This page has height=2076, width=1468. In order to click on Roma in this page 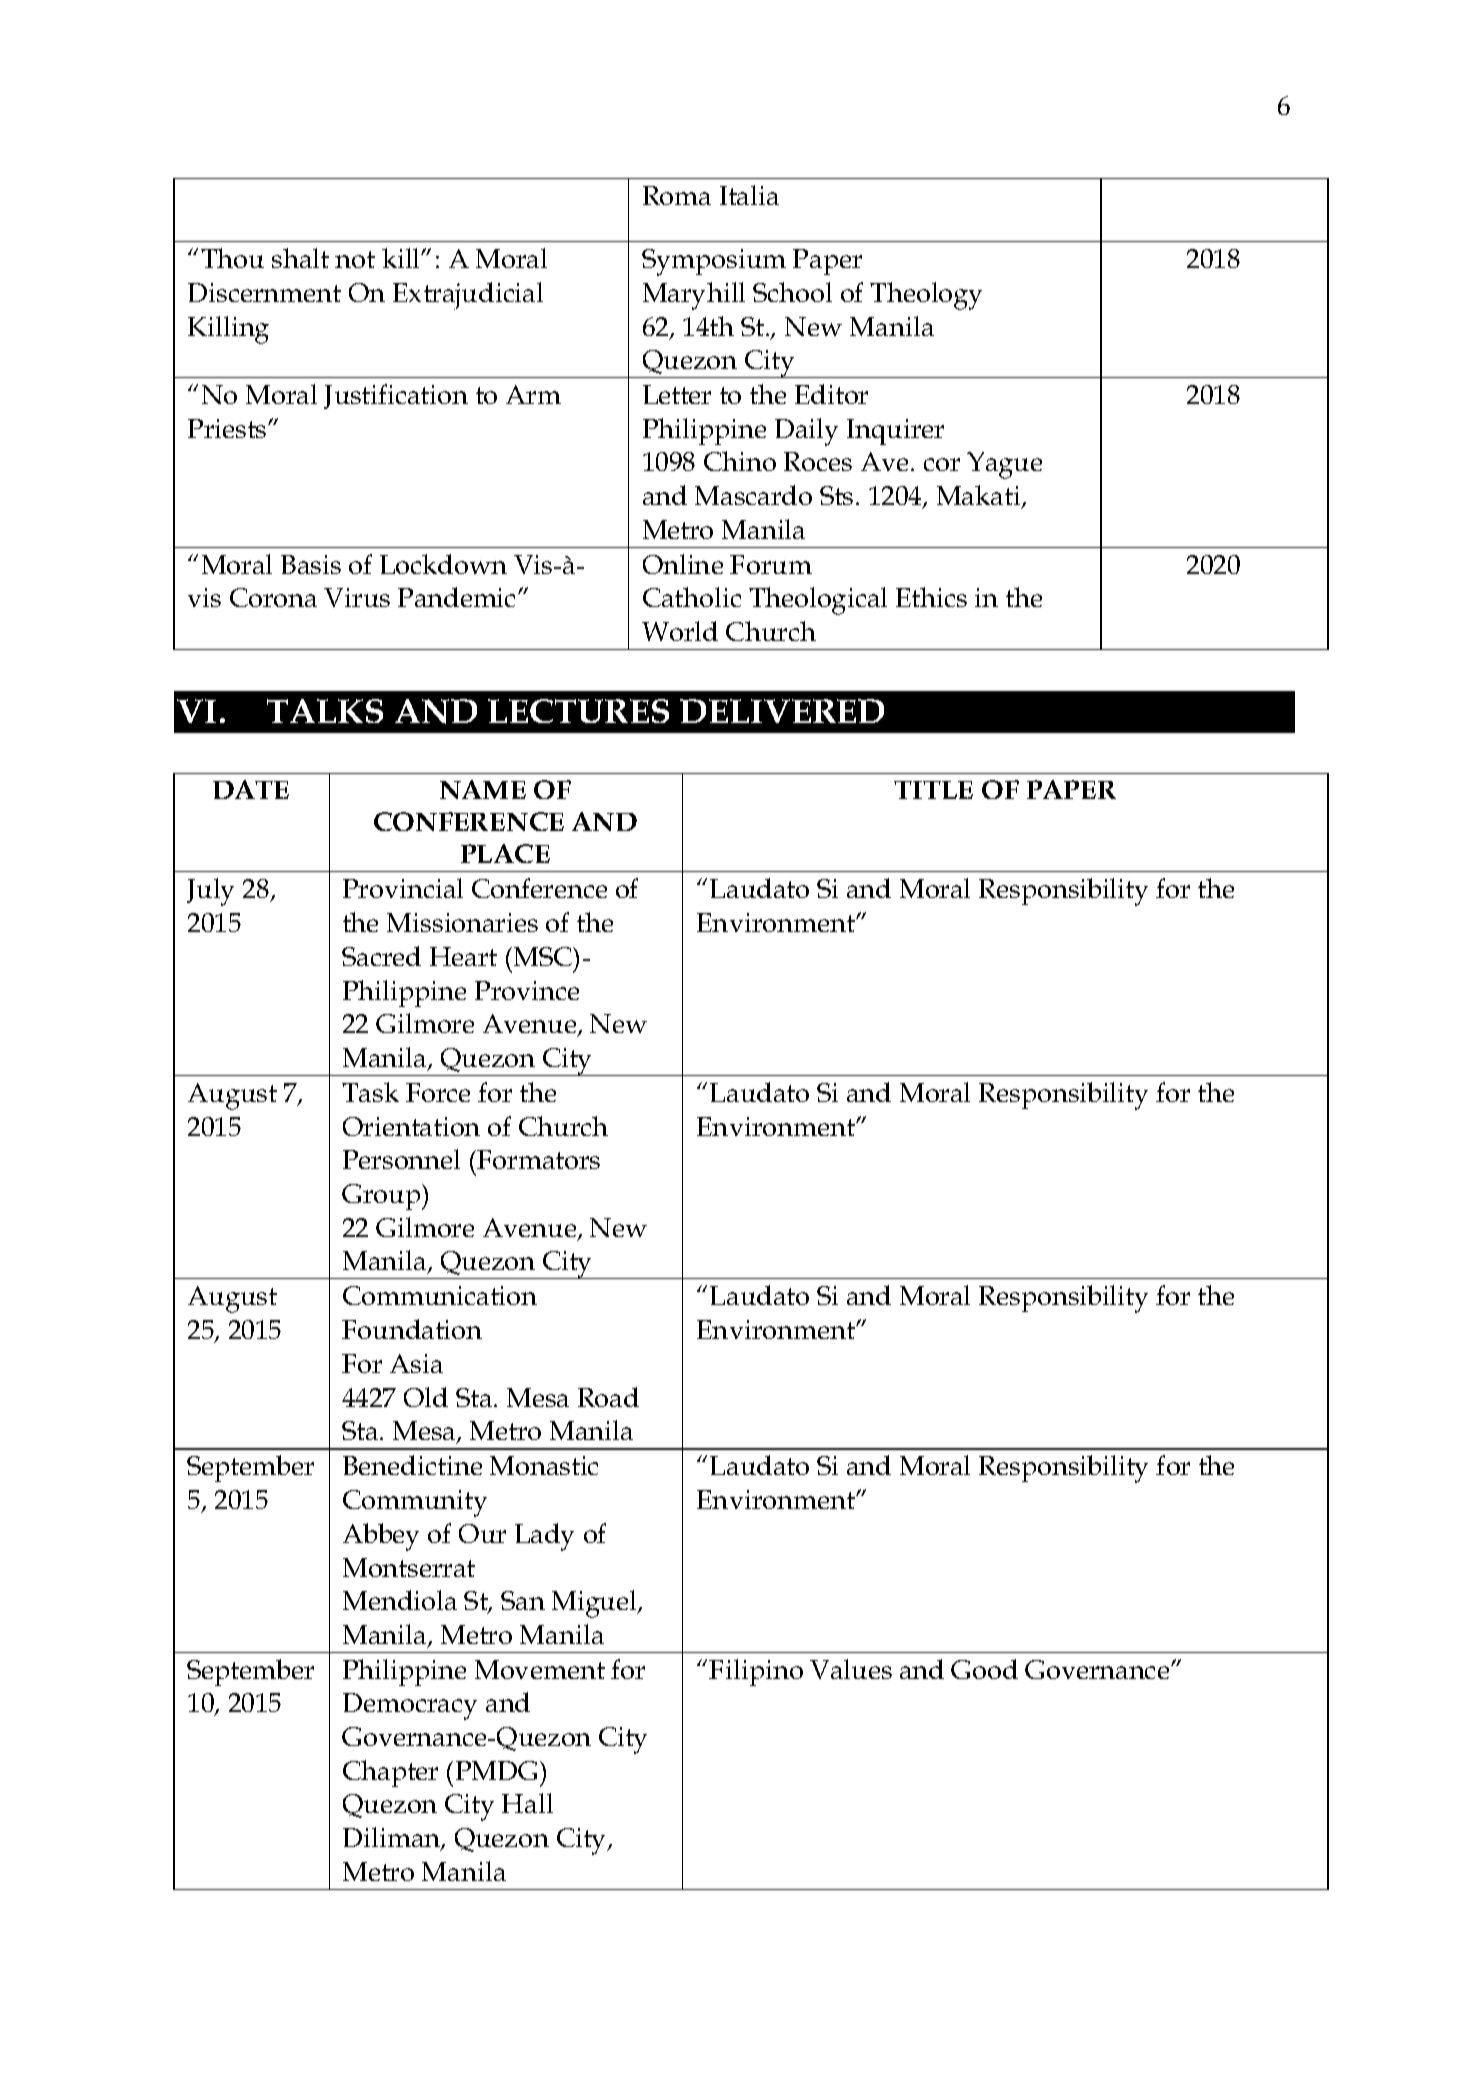, I will do `click(677, 195)`.
